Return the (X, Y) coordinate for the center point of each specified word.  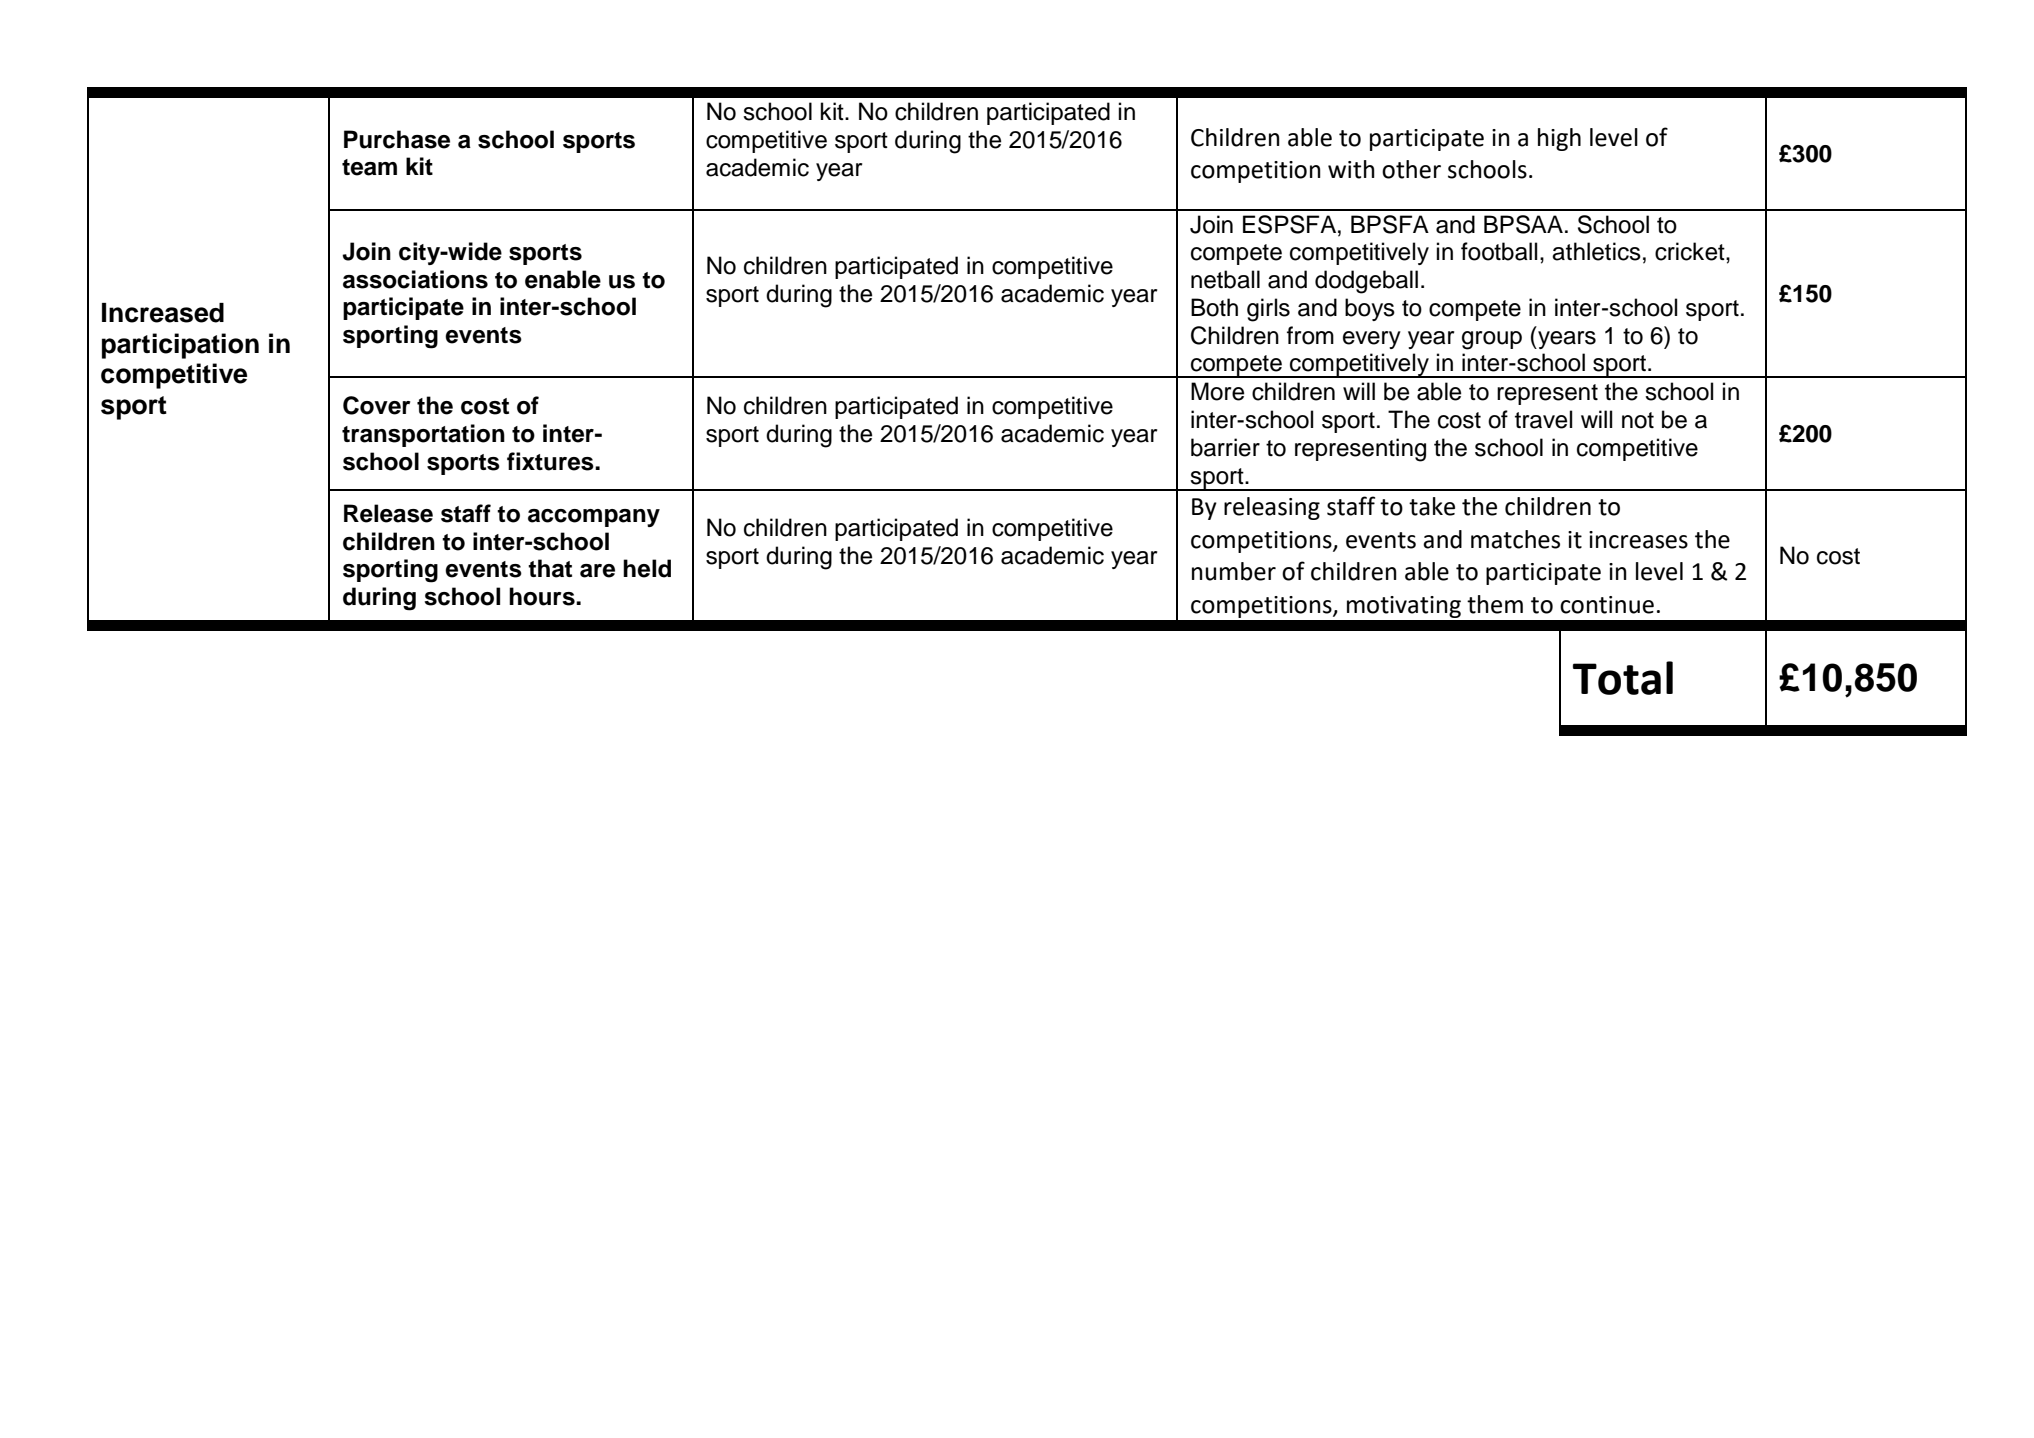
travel (1543, 419)
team (369, 167)
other (1411, 169)
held (647, 568)
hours (543, 596)
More (1217, 391)
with (1351, 169)
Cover (377, 405)
